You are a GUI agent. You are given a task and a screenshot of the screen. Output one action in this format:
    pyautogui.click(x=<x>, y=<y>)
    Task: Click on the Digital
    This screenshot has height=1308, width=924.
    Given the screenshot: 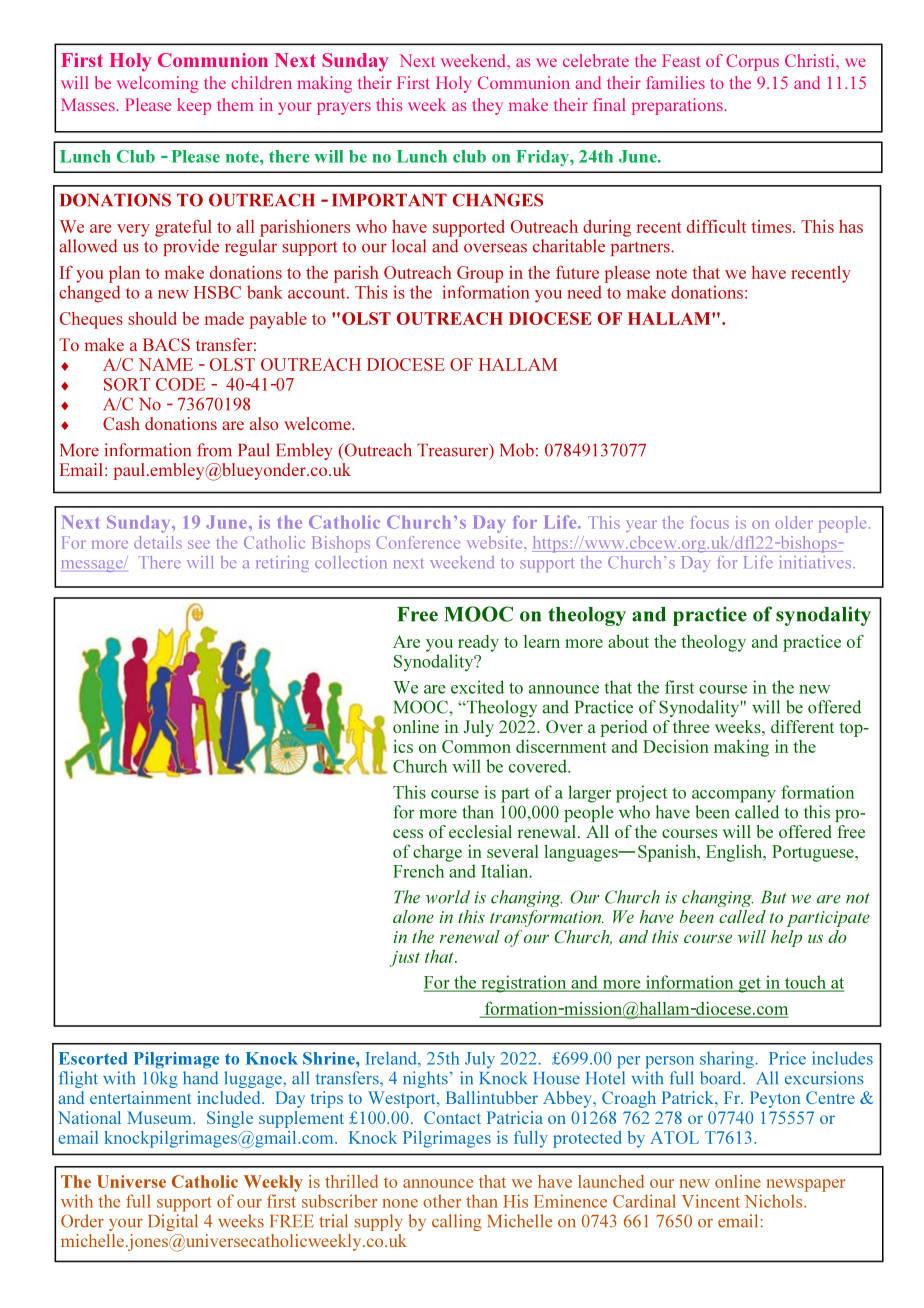 What is the action you would take?
    pyautogui.click(x=173, y=1222)
